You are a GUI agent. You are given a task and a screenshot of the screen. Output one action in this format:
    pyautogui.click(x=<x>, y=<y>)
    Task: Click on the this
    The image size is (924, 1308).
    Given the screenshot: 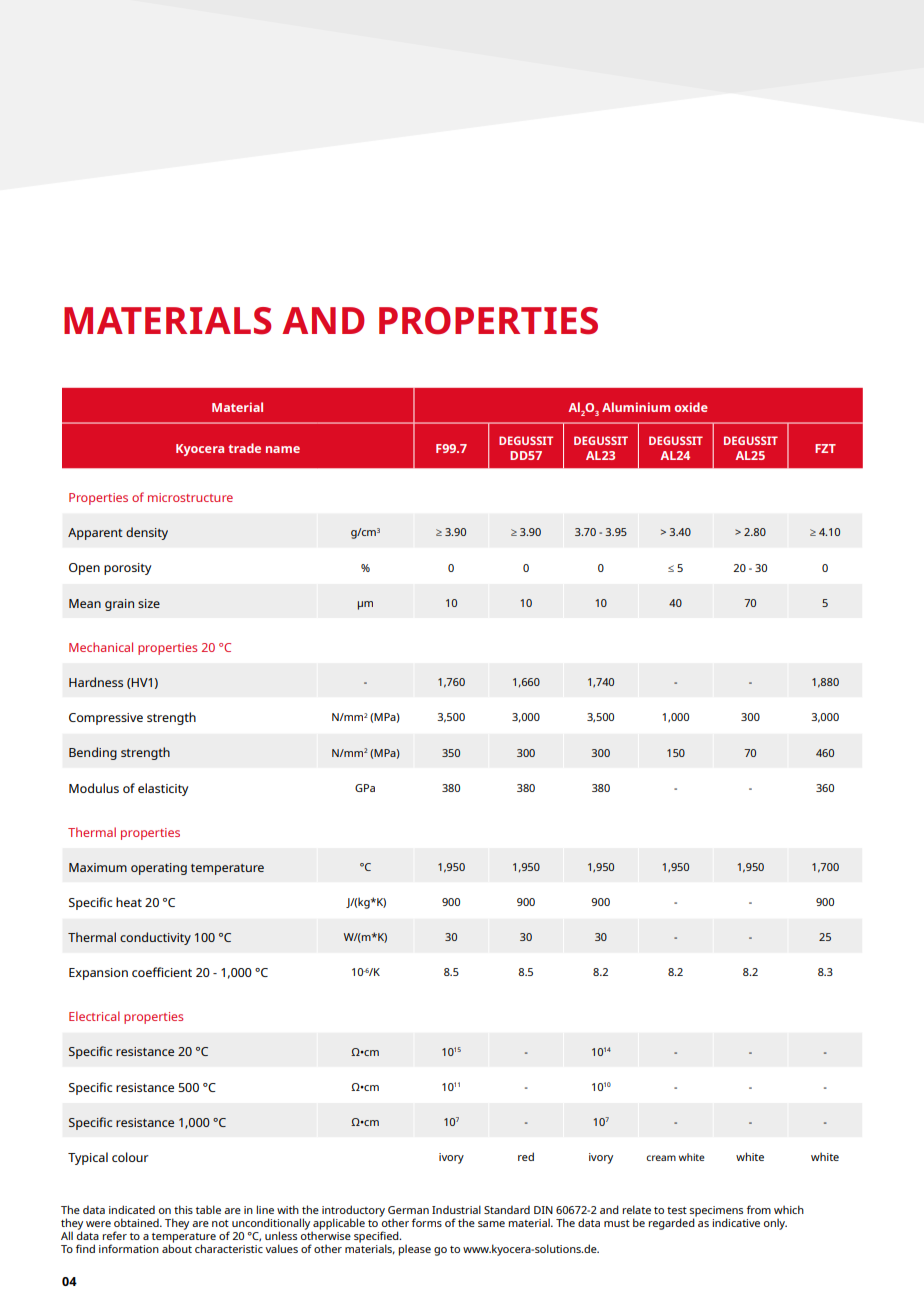 What is the action you would take?
    pyautogui.click(x=183, y=1209)
